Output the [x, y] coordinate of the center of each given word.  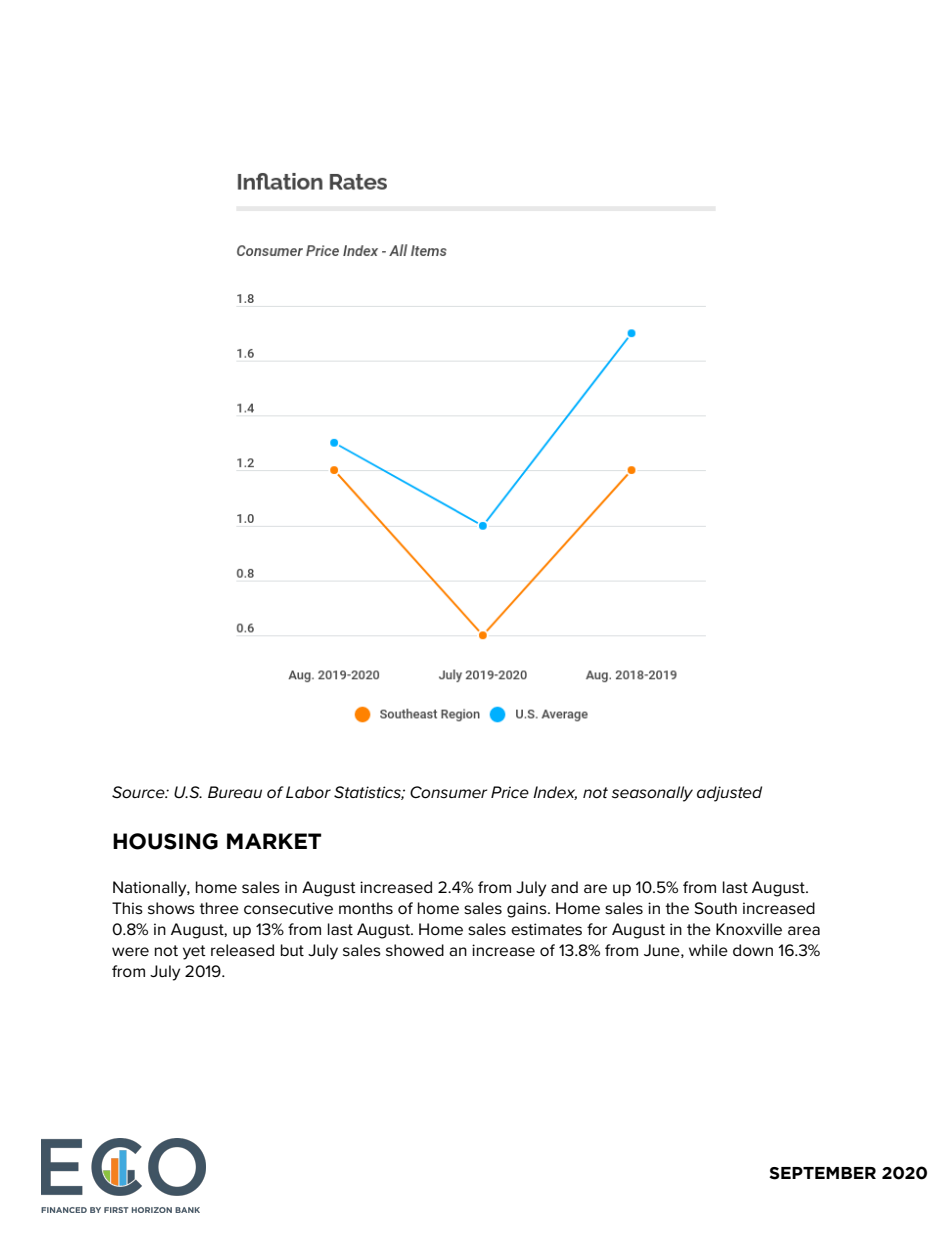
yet [194, 952]
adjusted [729, 794]
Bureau [235, 792]
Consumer [448, 792]
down [753, 950]
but [292, 950]
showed [415, 950]
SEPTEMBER [822, 1173]
